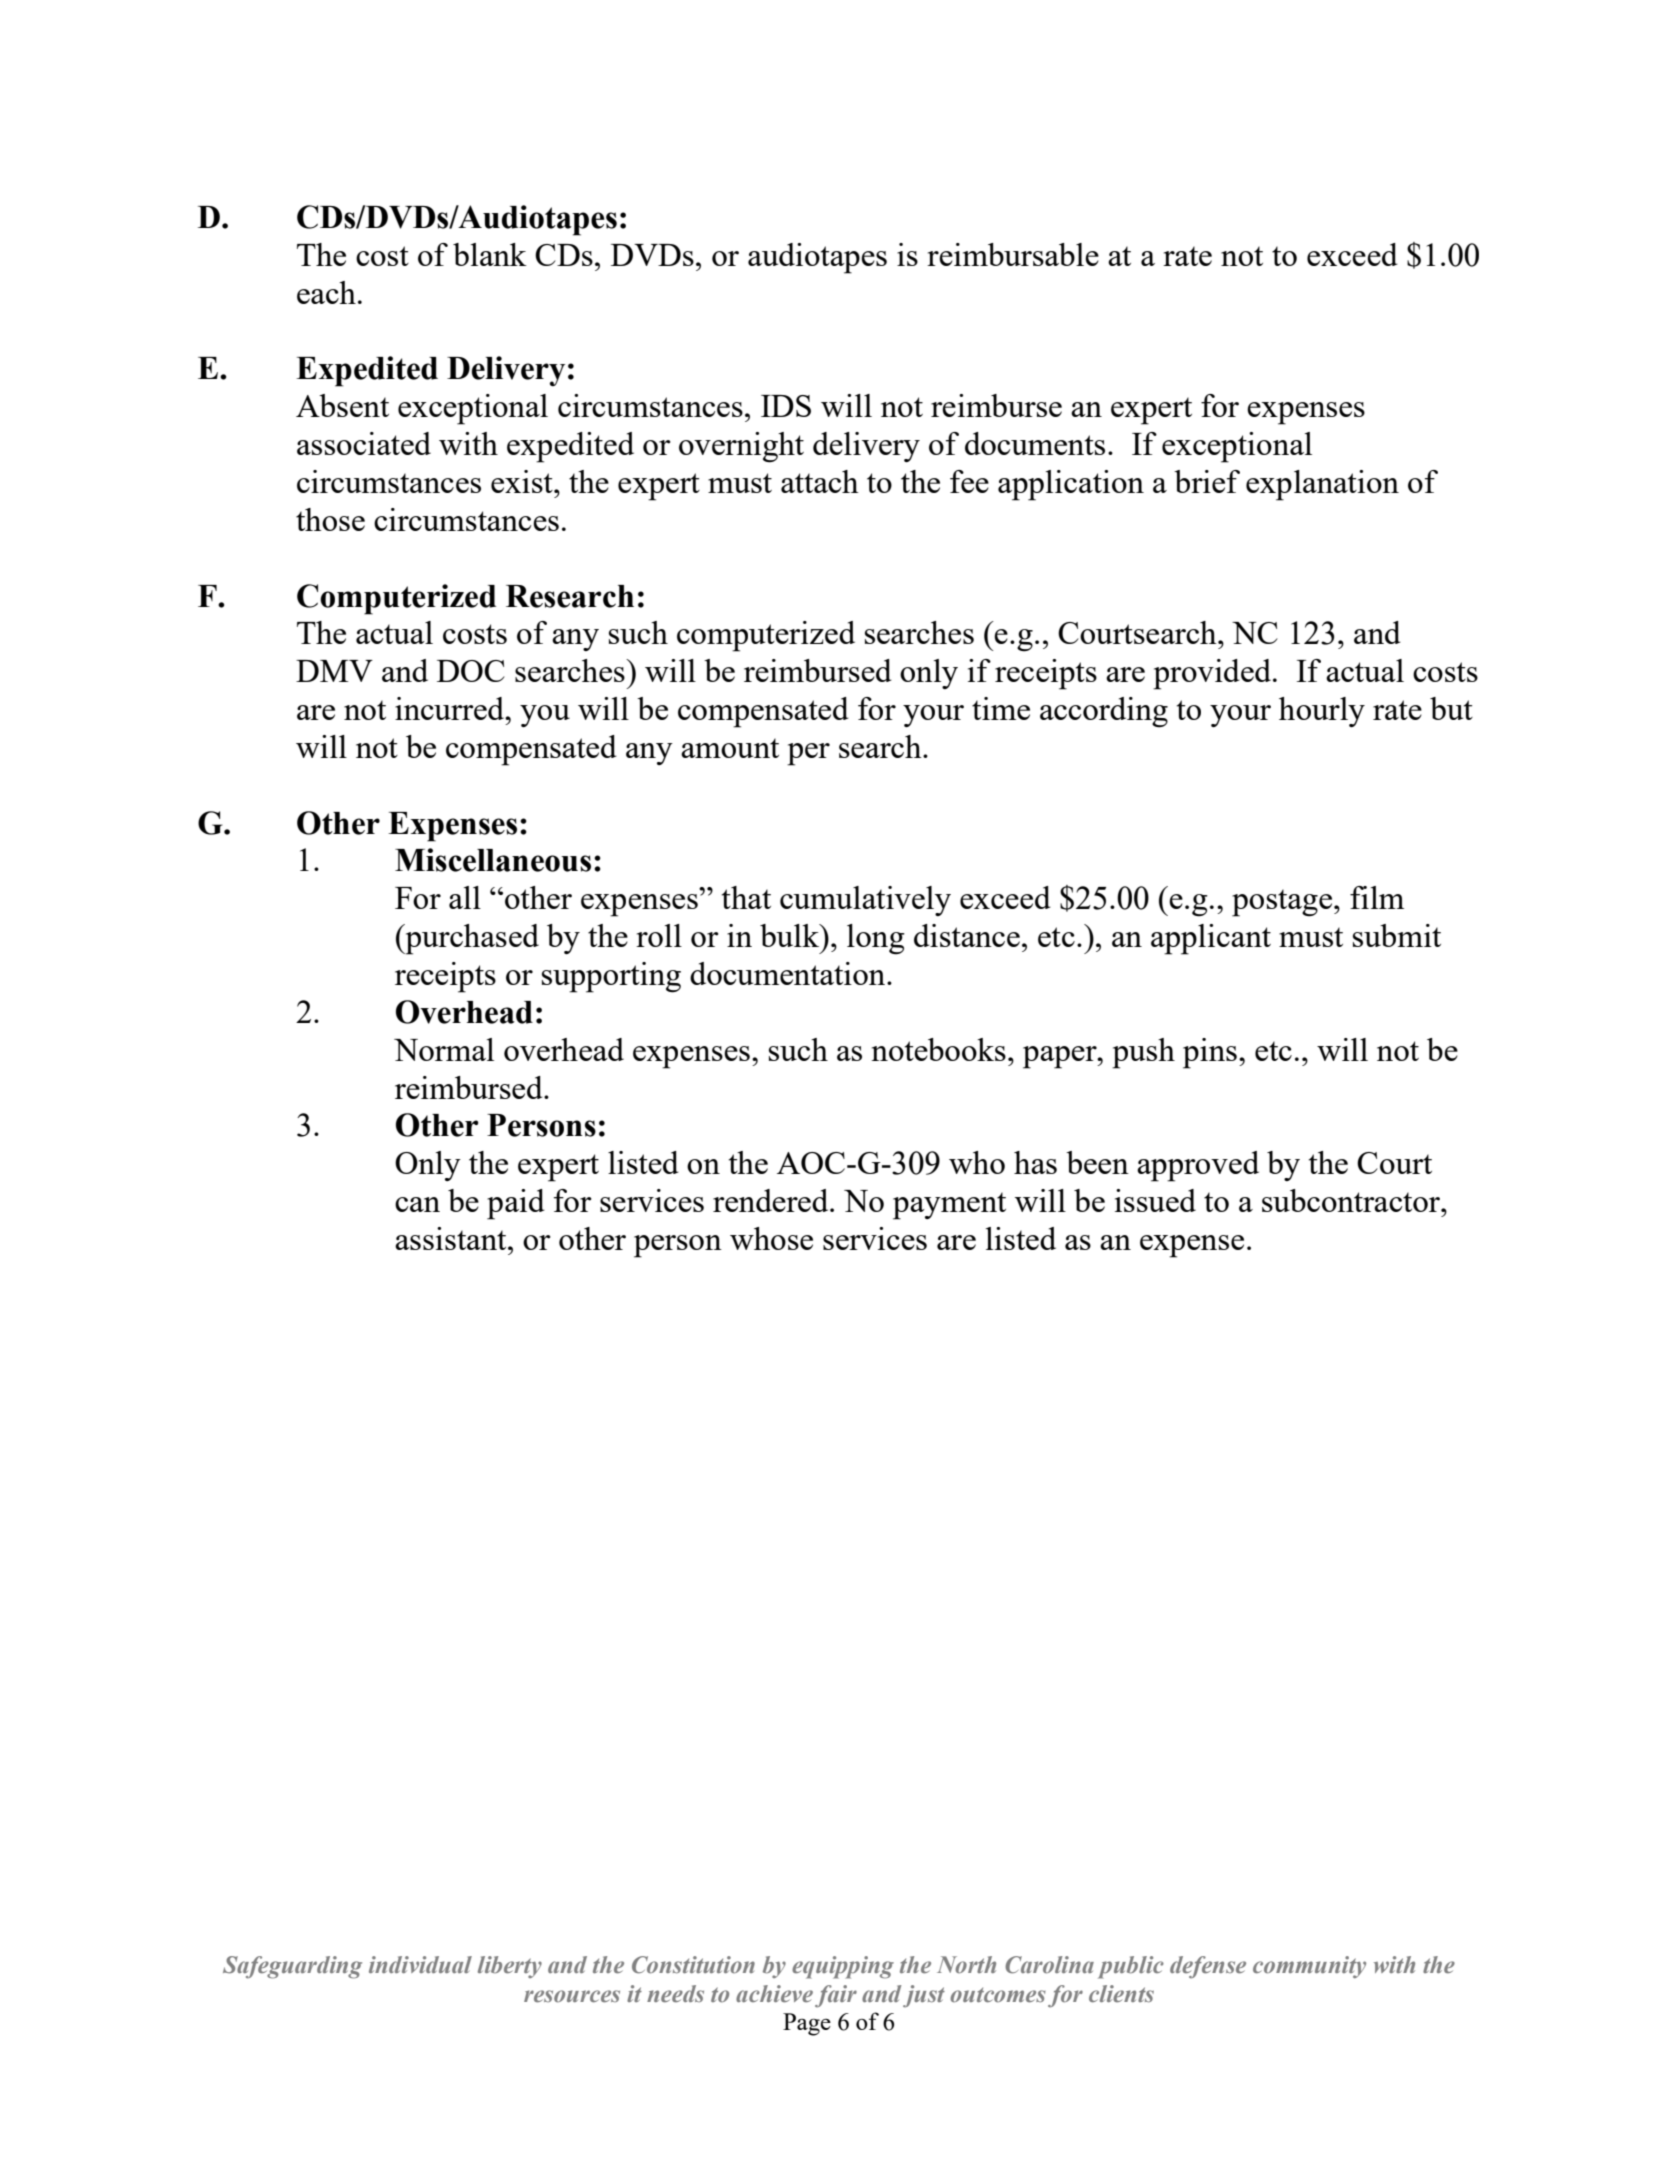  I want to click on individual, so click(420, 1964).
